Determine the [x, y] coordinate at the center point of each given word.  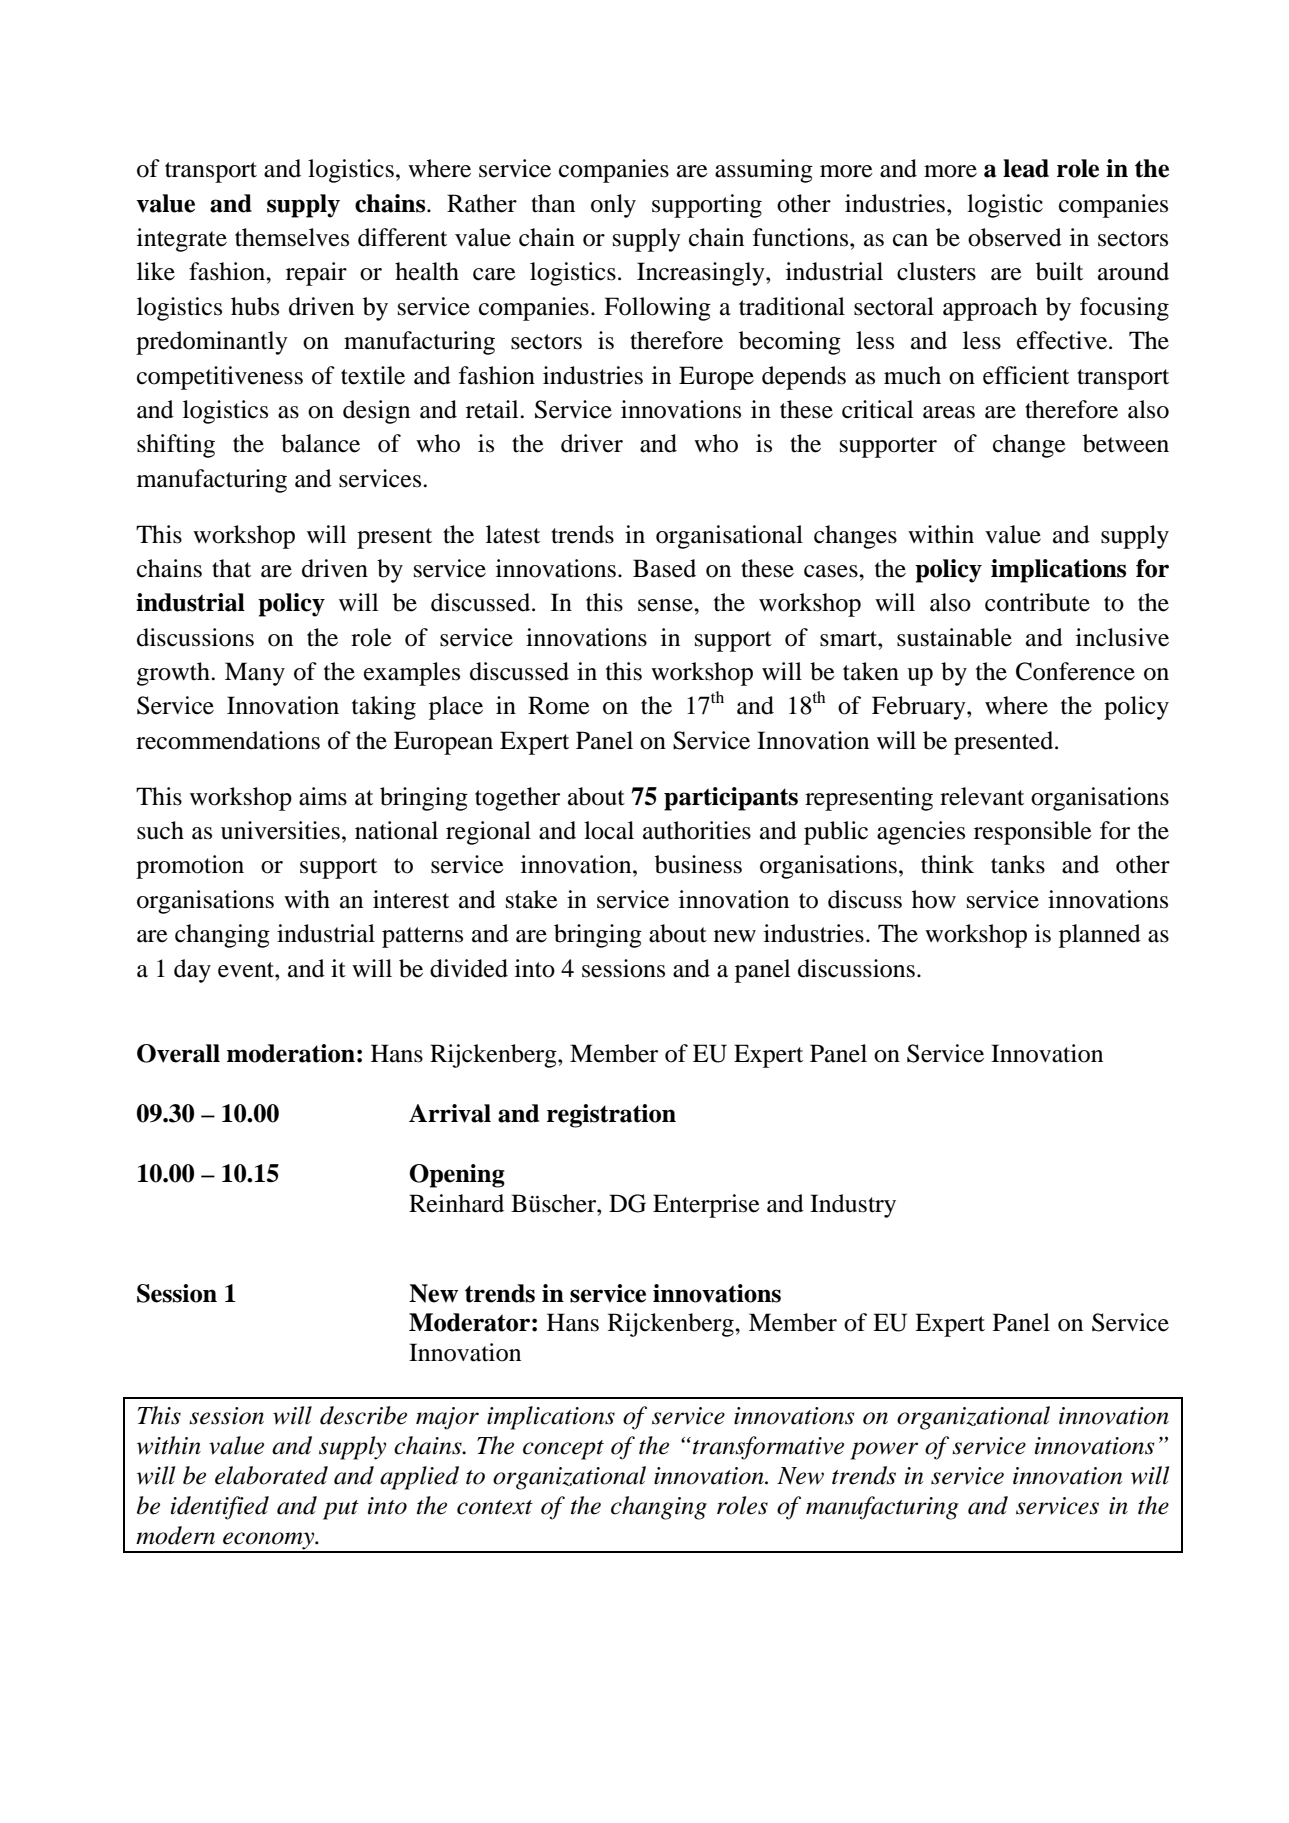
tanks [1018, 864]
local [609, 830]
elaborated [271, 1475]
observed [1015, 237]
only [613, 206]
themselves [292, 237]
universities [280, 830]
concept [563, 1450]
